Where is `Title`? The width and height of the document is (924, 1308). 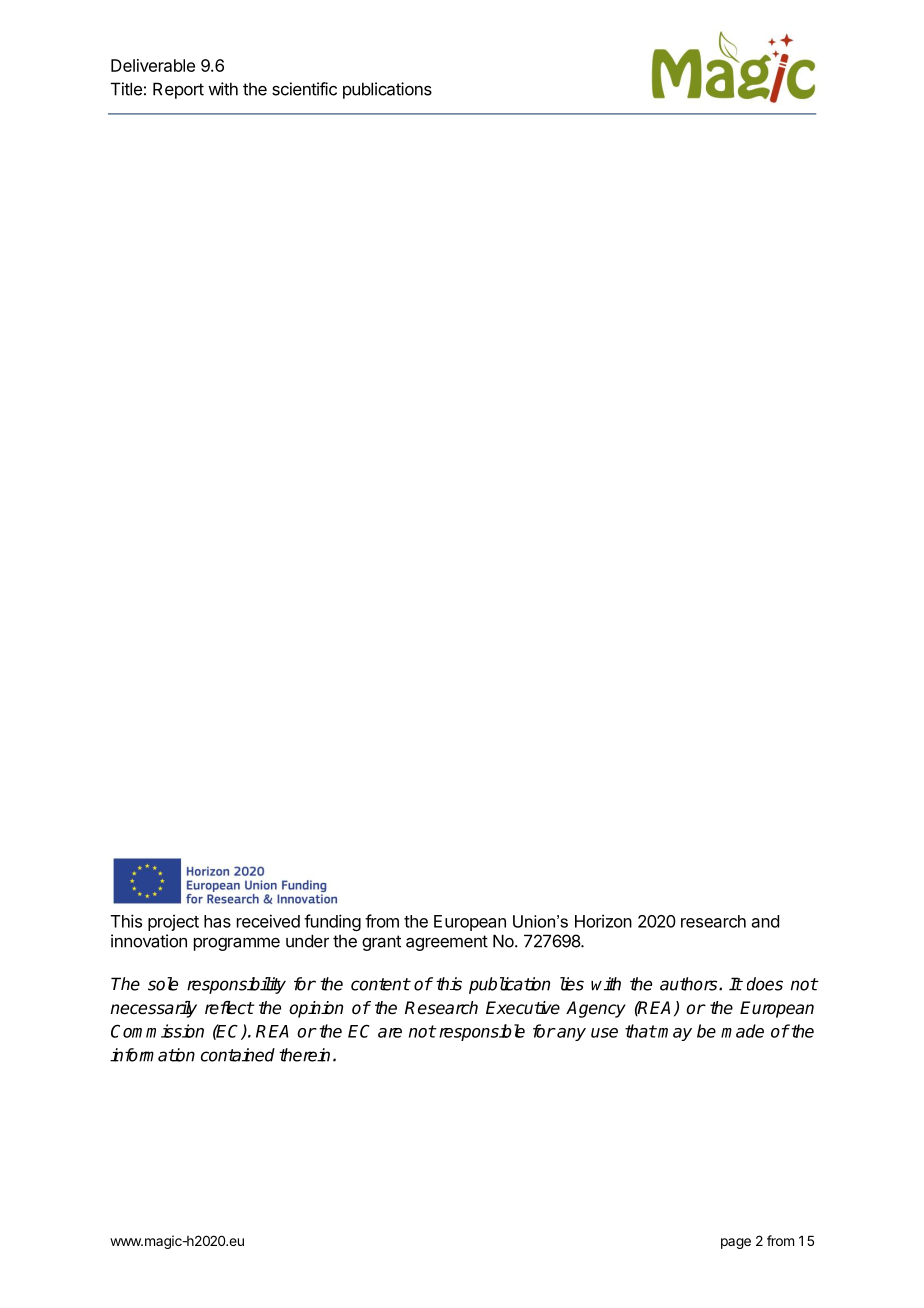 Title is located at coordinates (126, 89).
